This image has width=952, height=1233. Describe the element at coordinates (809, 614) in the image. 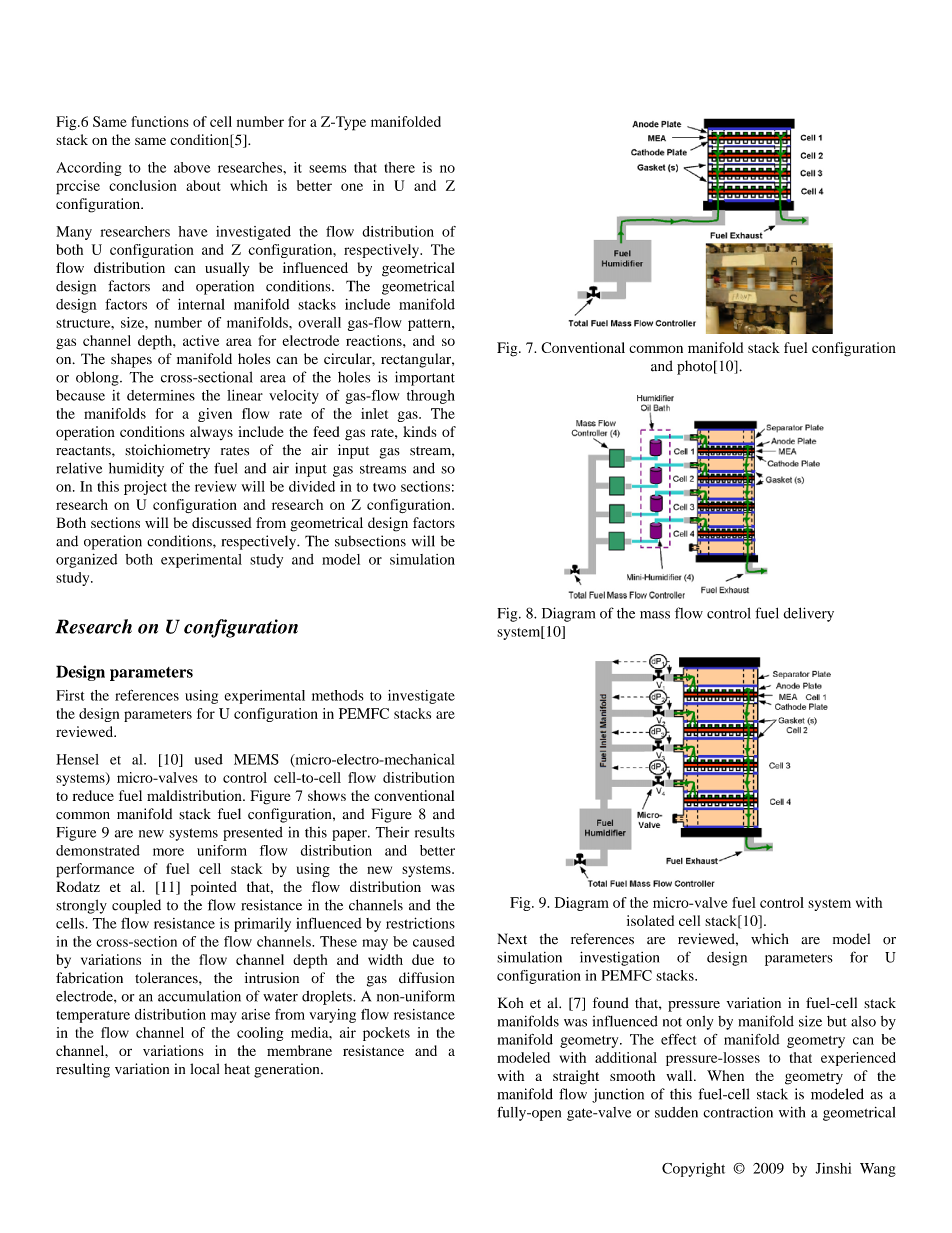

I see `delivery` at that location.
